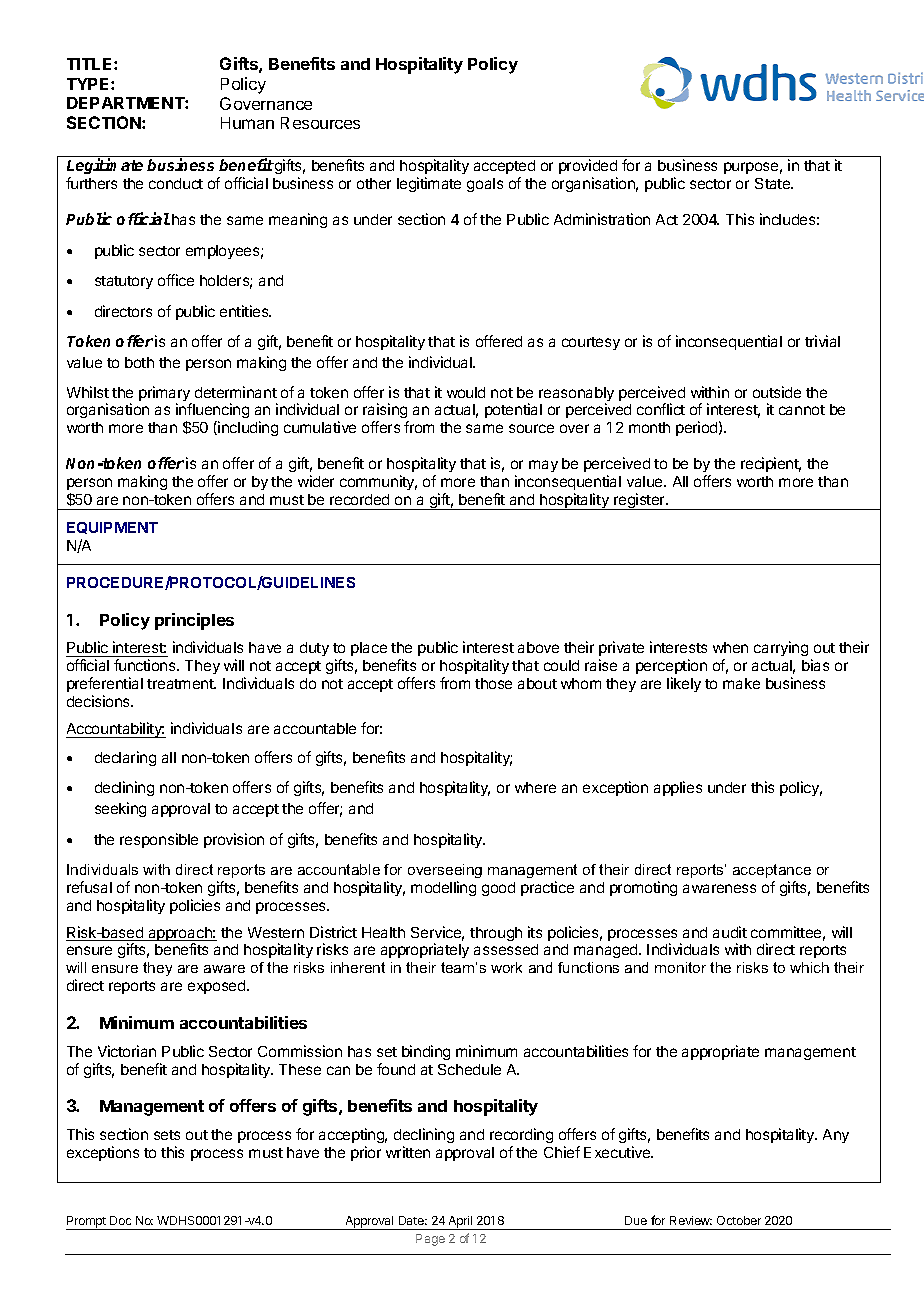 This document has height=1308, width=924. Describe the element at coordinates (535, 787) in the document. I see `where` at that location.
